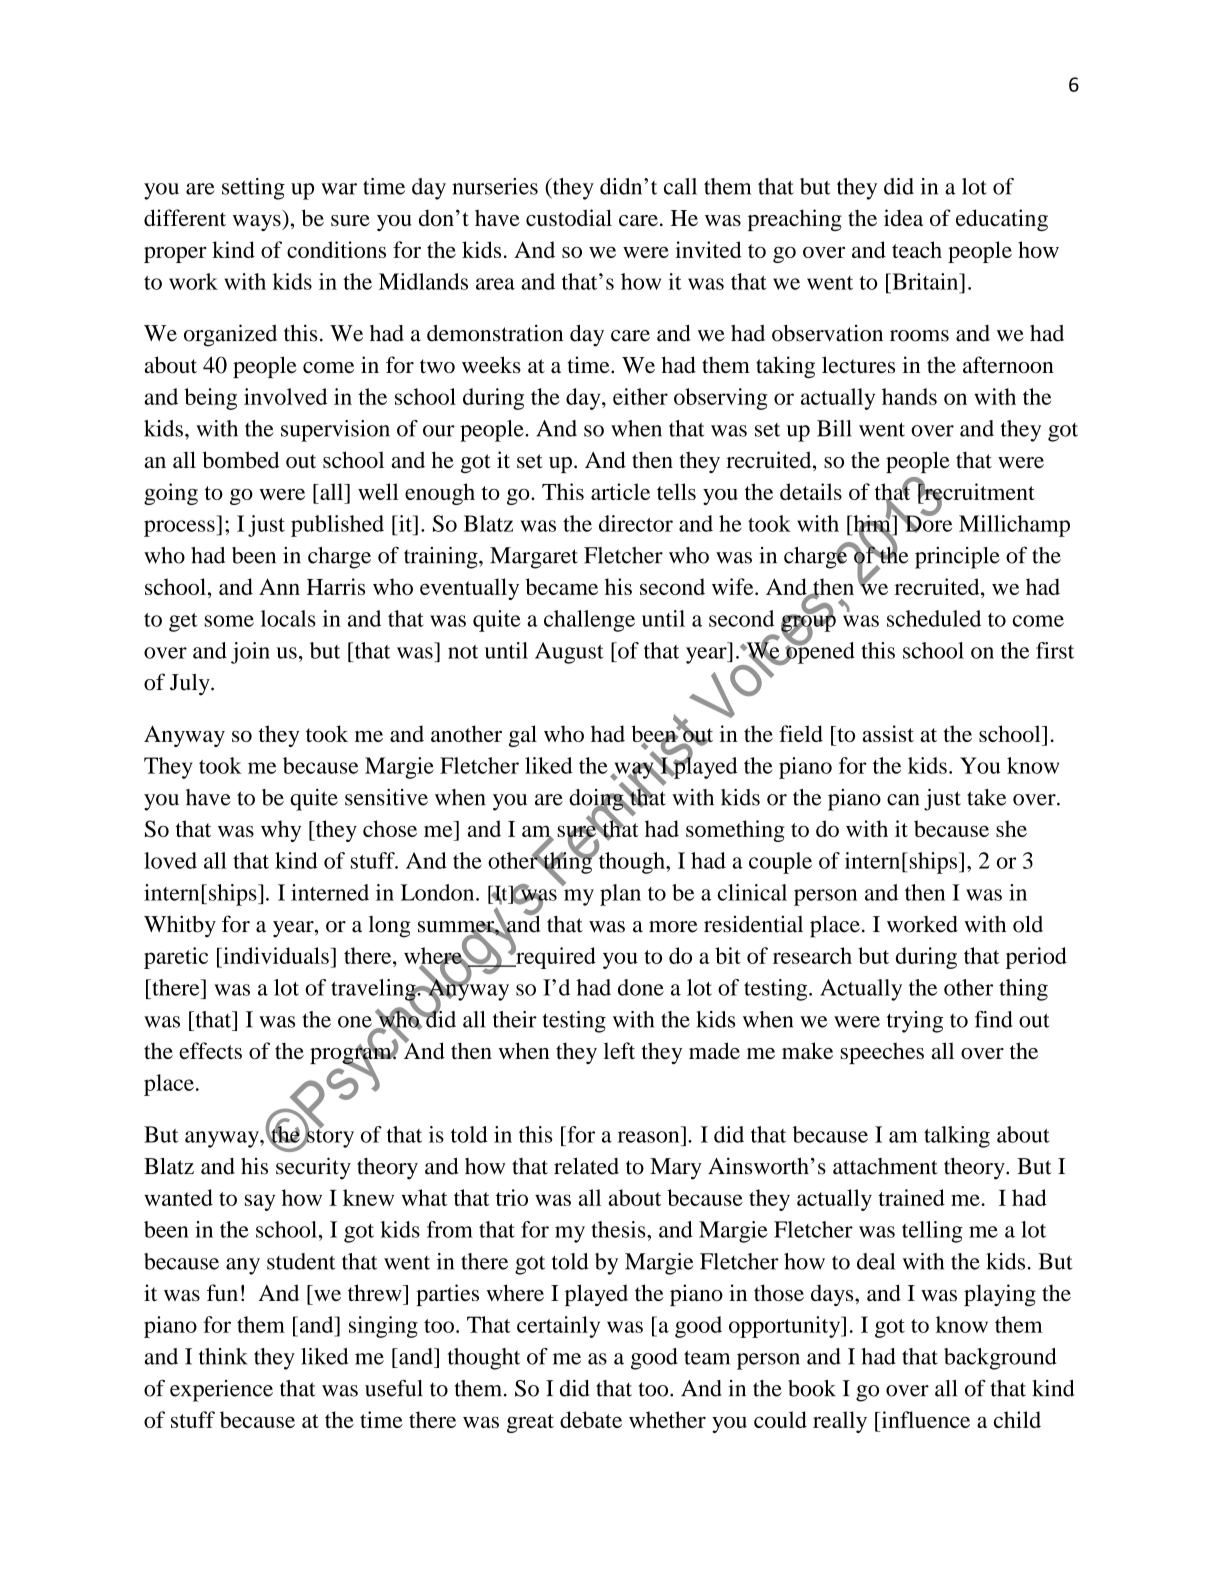 The image size is (1223, 1583). I want to click on article, so click(620, 491).
